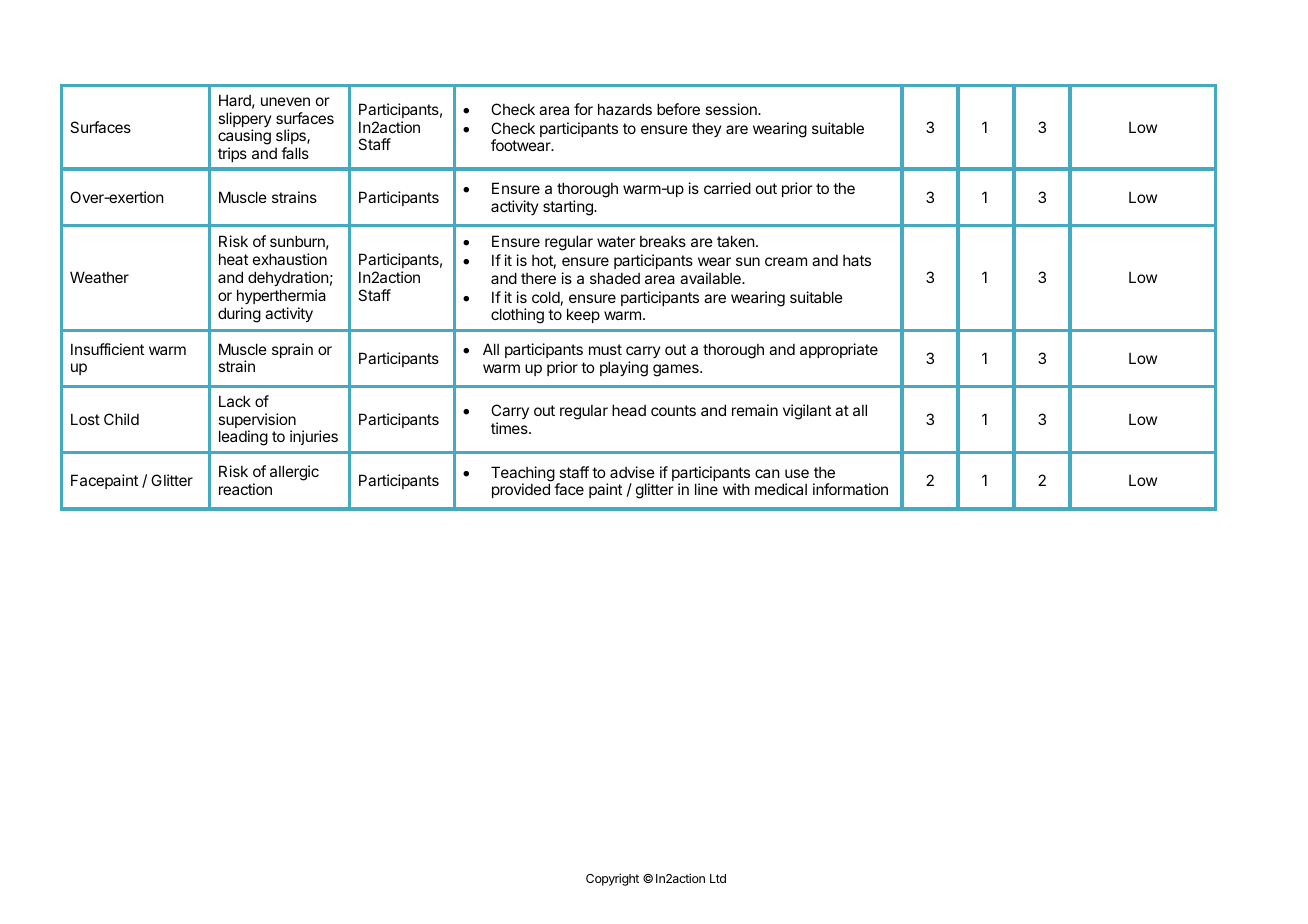 The image size is (1308, 924). Describe the element at coordinates (239, 315) in the screenshot. I see `during` at that location.
